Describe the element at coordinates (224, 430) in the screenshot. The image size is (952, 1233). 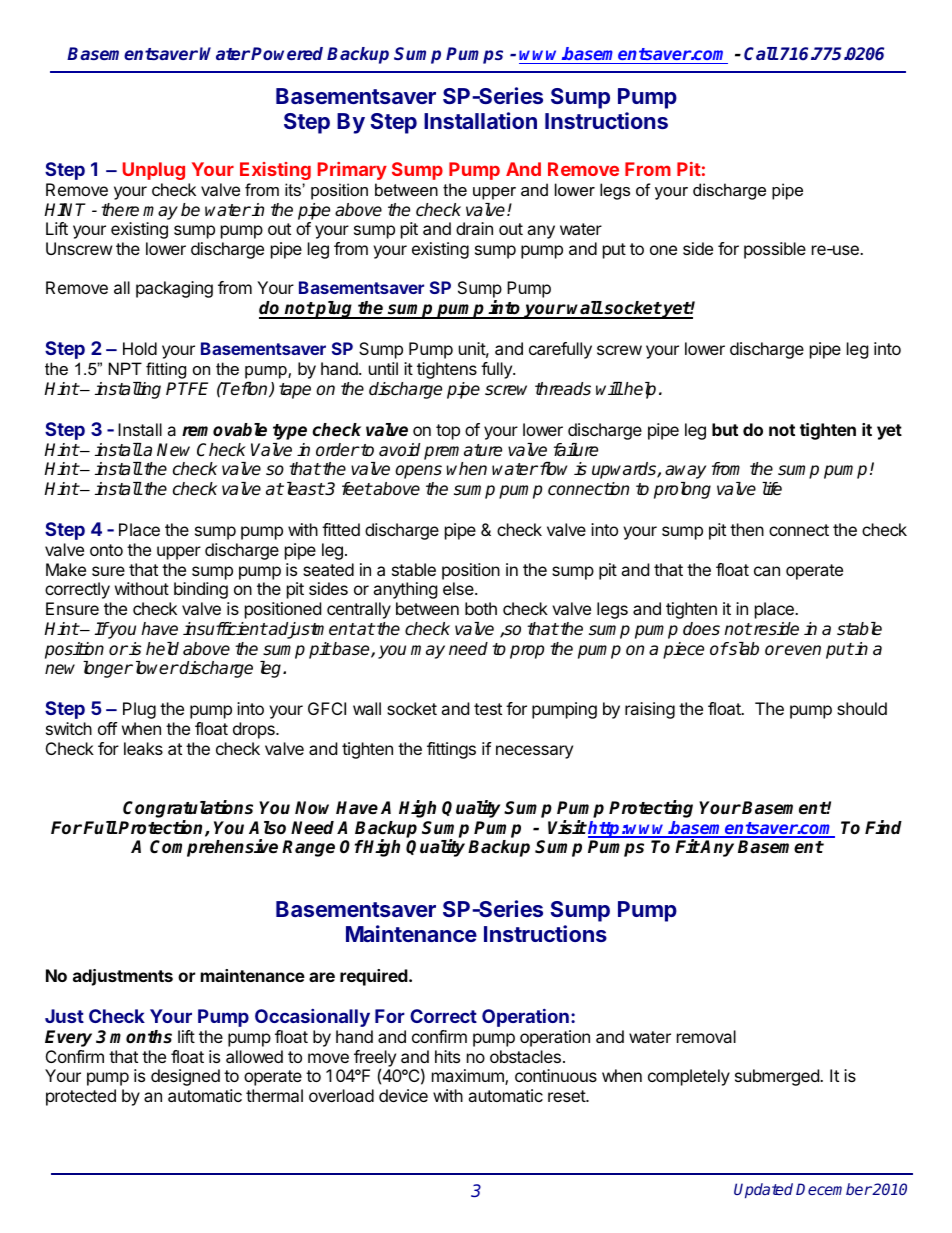
I see `removable` at that location.
